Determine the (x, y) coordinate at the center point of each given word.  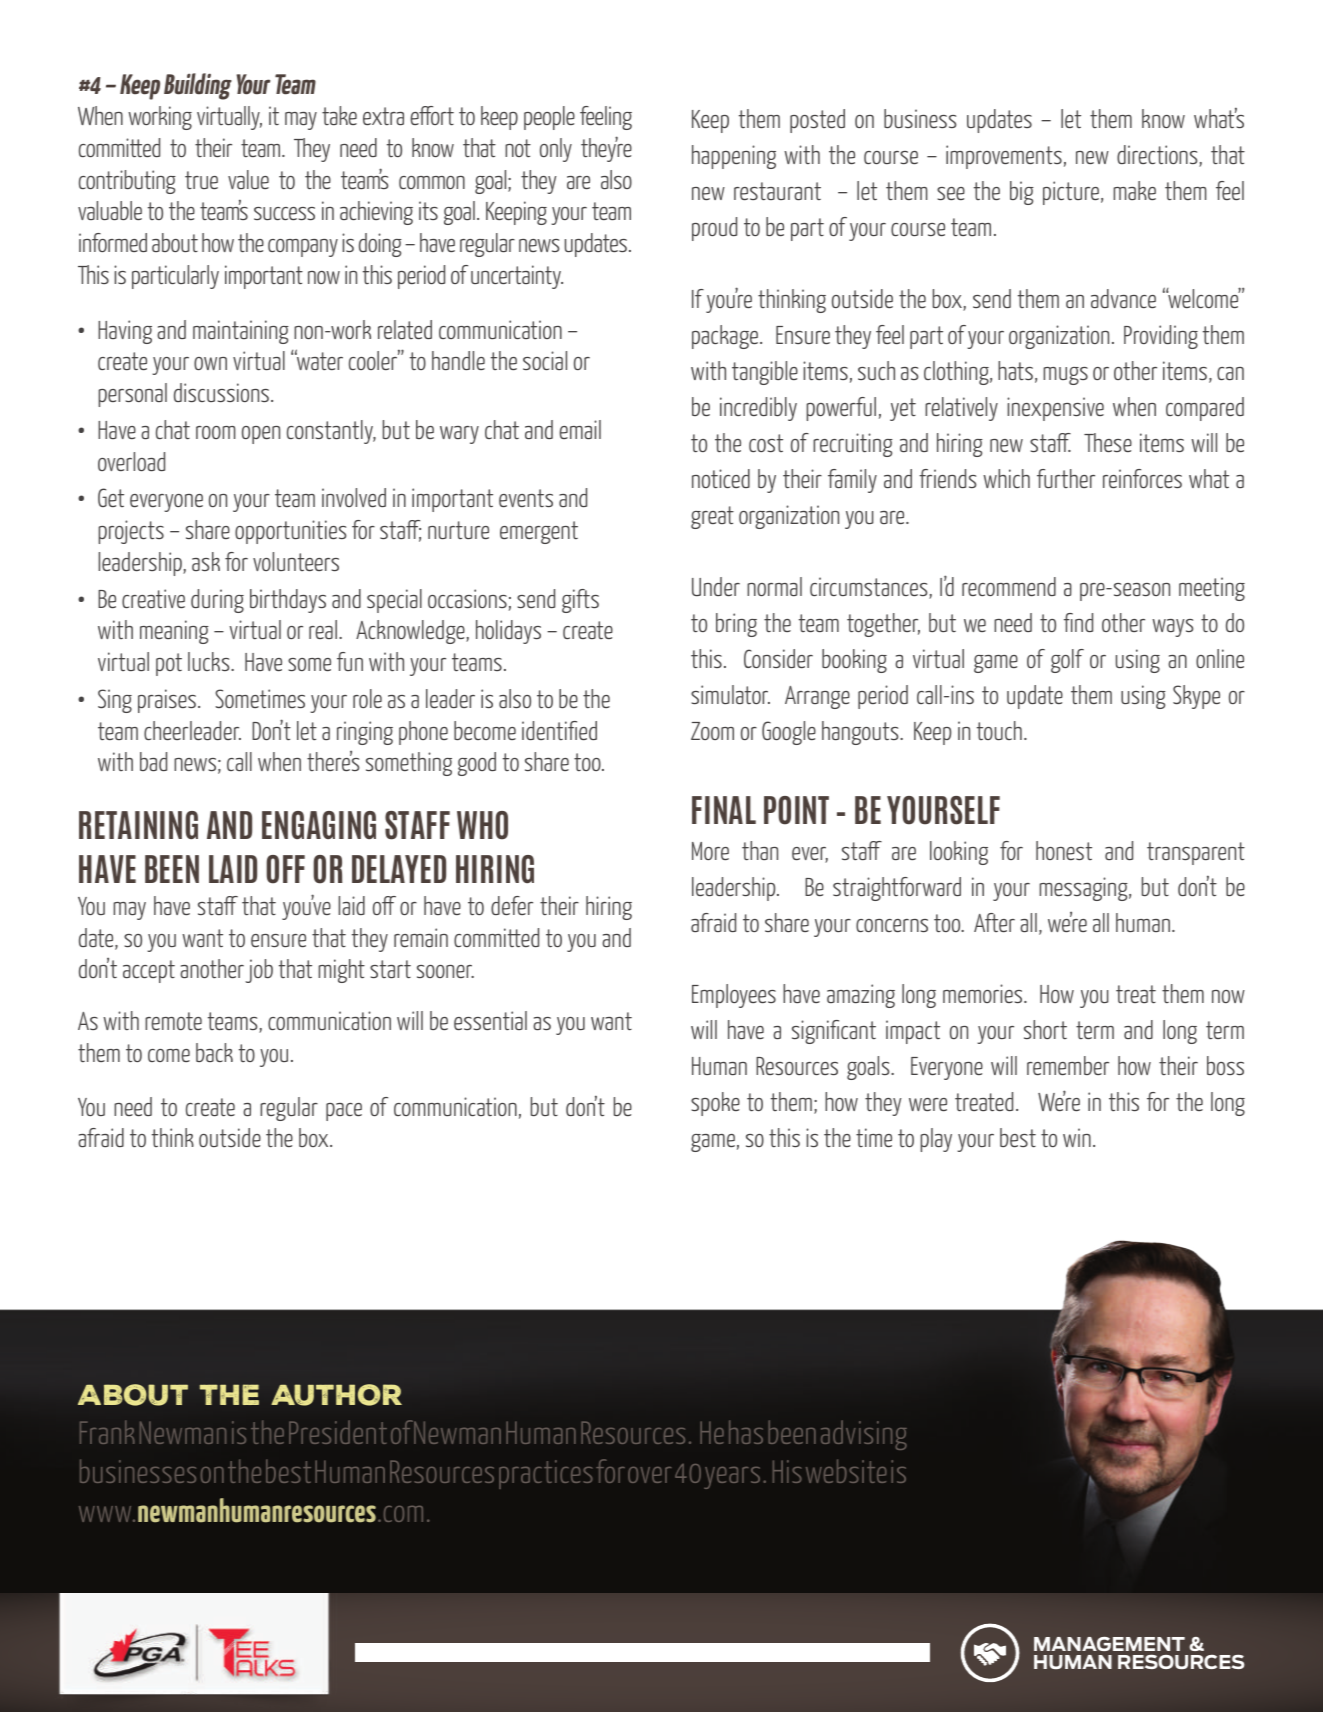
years (732, 1478)
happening (734, 157)
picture (1071, 193)
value (248, 179)
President (338, 1432)
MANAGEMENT (1109, 1644)
